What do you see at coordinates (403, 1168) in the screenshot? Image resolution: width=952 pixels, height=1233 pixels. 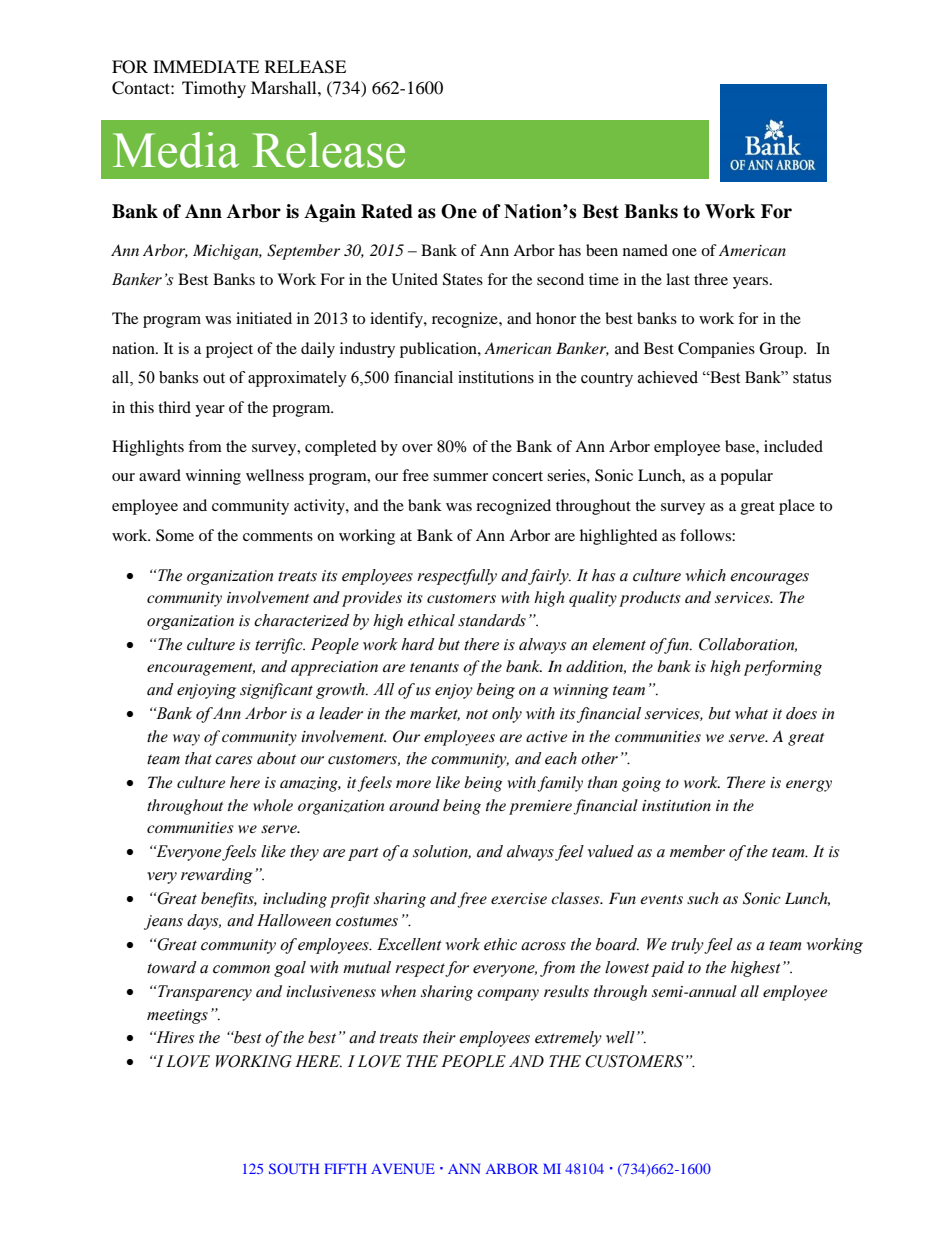 I see `AVENUE` at bounding box center [403, 1168].
